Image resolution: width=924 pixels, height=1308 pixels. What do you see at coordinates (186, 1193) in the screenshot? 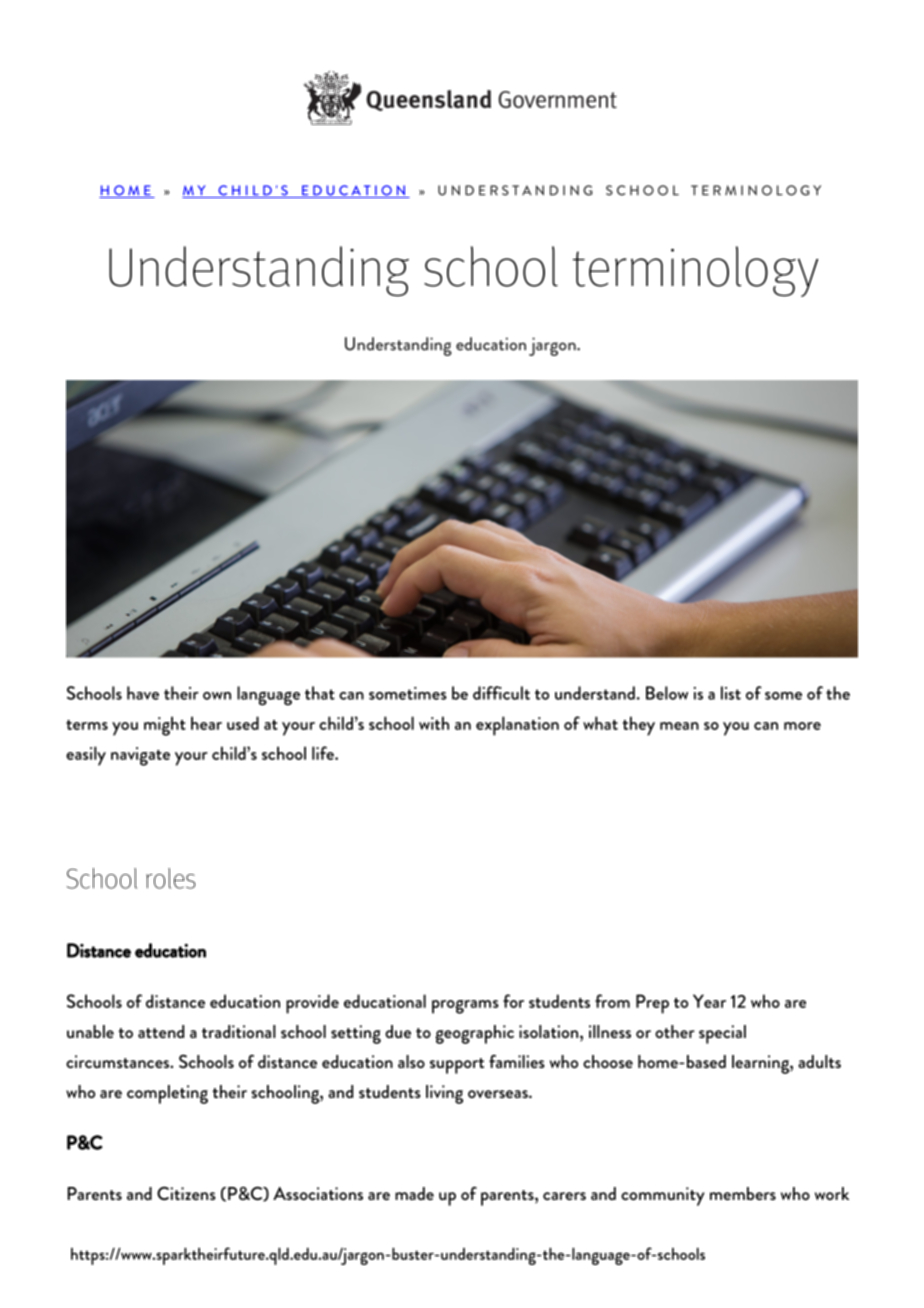
I see `Citizens` at bounding box center [186, 1193].
